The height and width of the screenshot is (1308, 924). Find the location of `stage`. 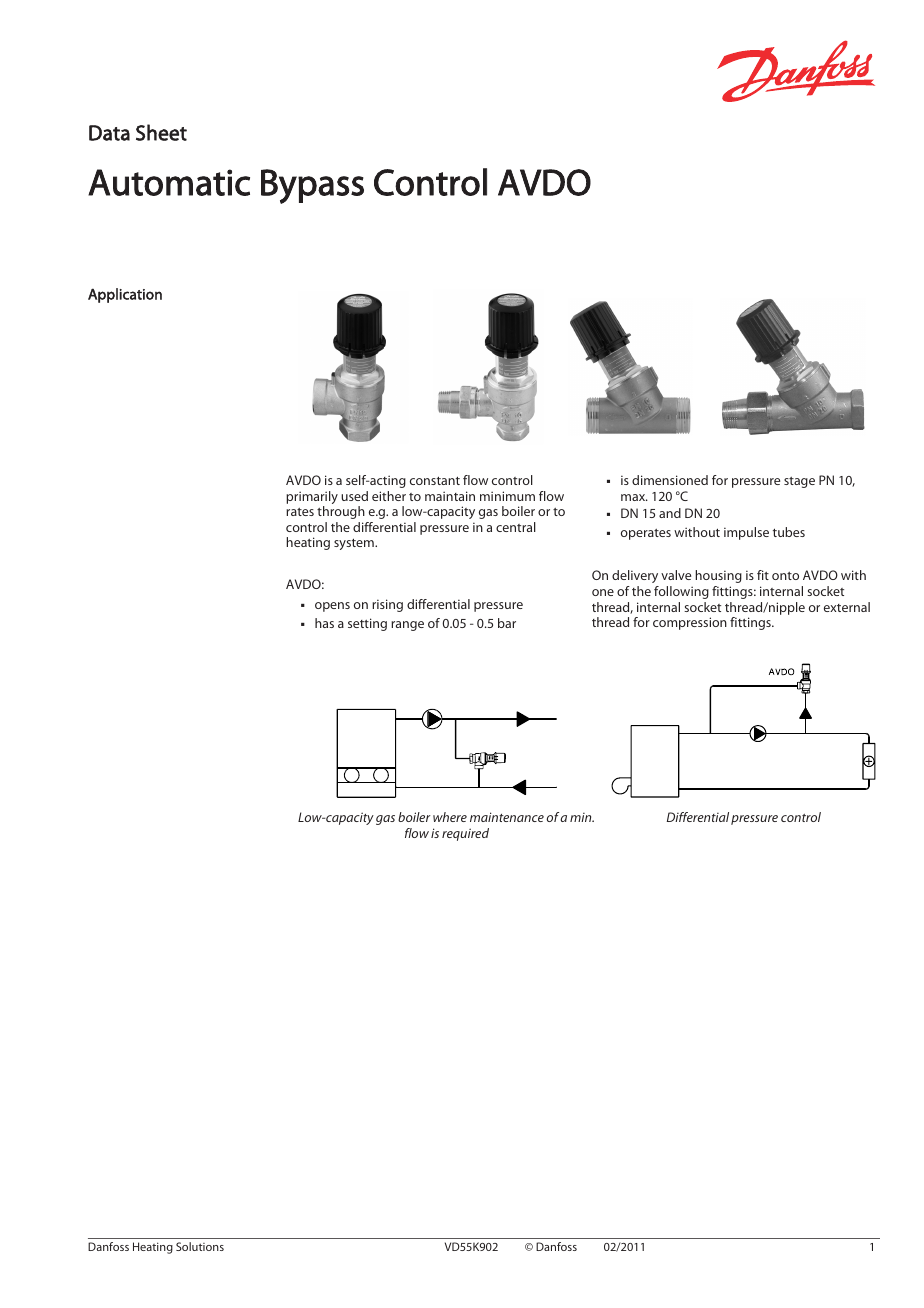

stage is located at coordinates (799, 482).
